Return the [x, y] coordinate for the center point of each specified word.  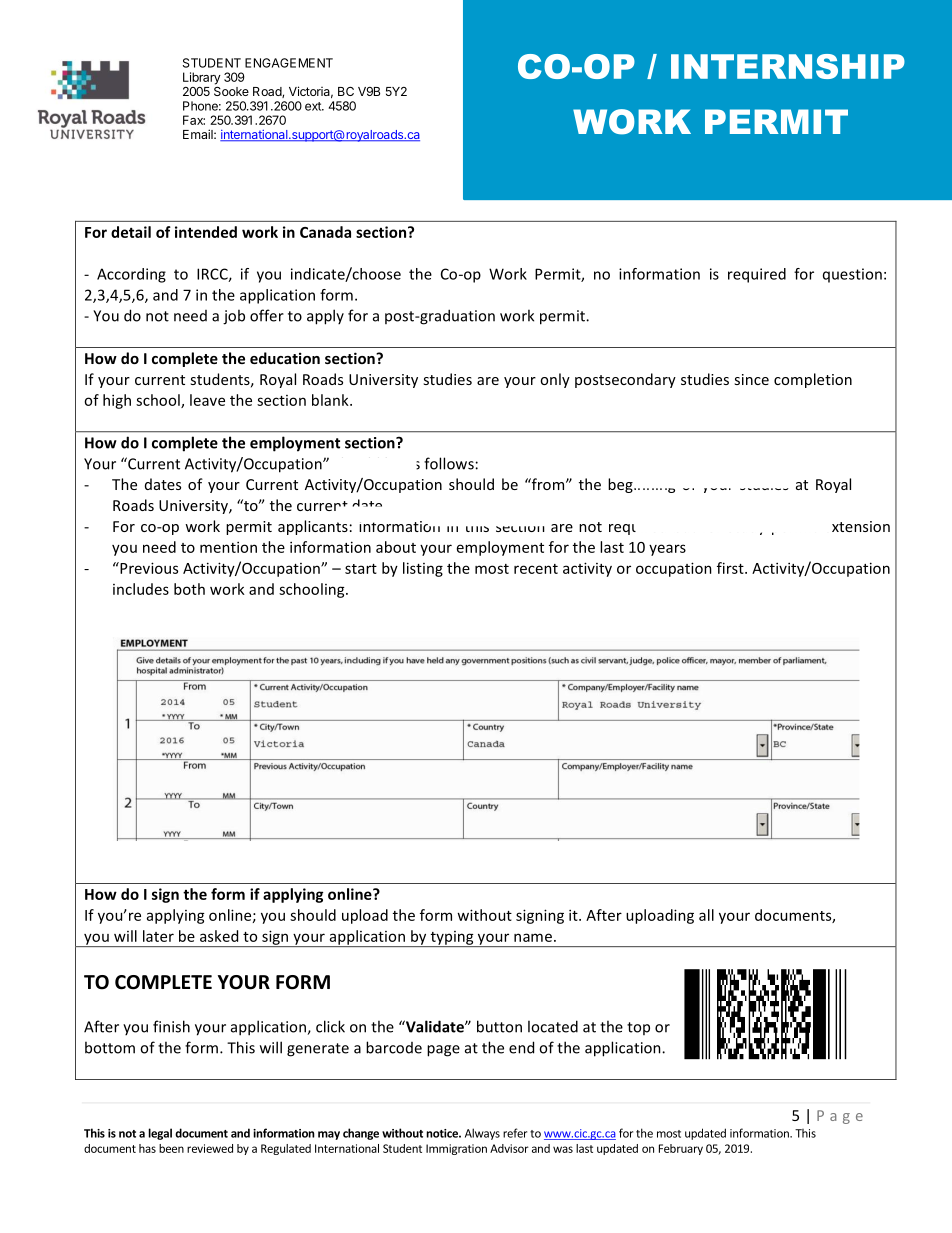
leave [207, 400]
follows [449, 463]
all [706, 915]
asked [219, 936]
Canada [325, 232]
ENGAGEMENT [289, 63]
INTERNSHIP [788, 66]
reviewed [210, 1148]
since [751, 379]
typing [452, 939]
